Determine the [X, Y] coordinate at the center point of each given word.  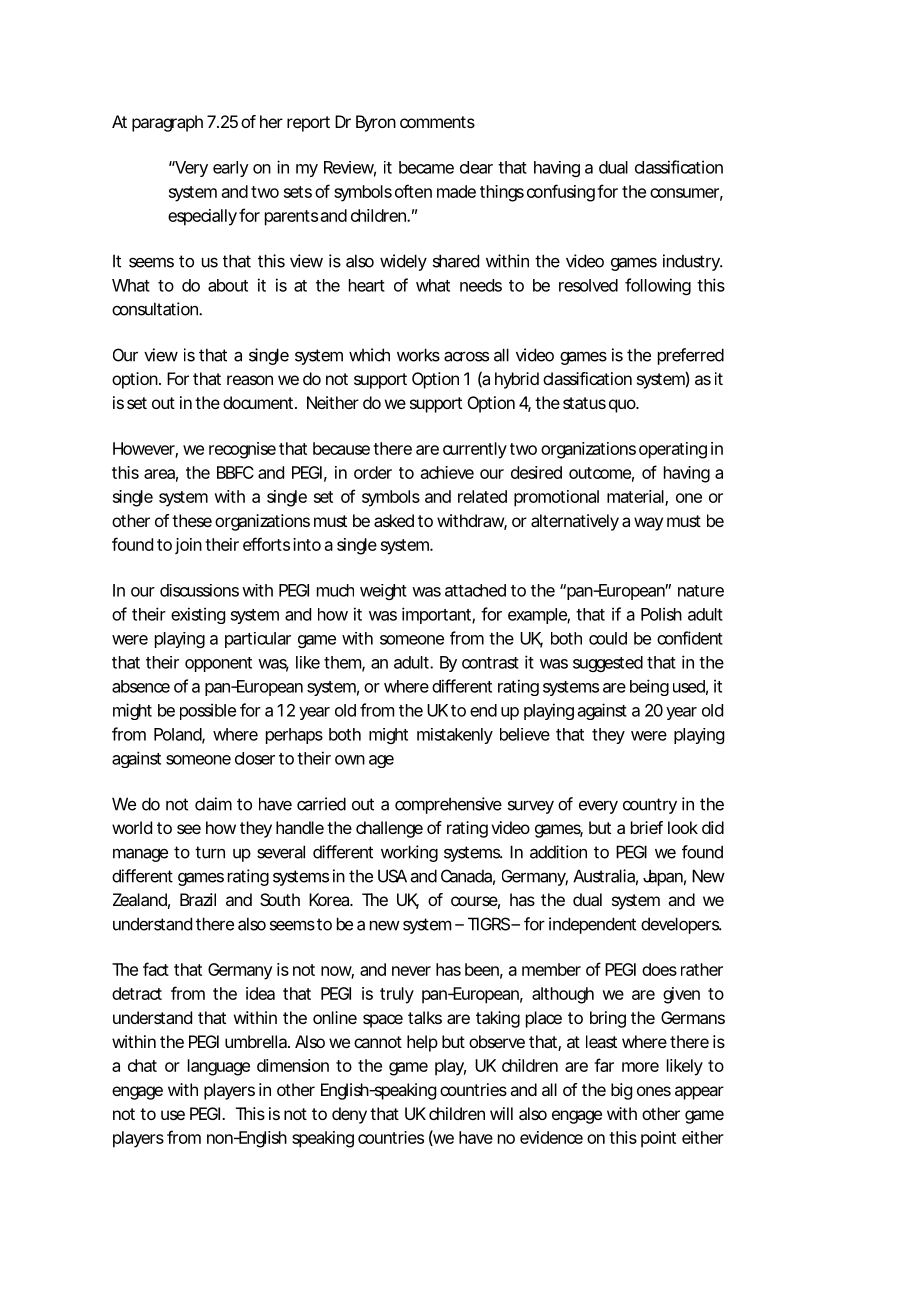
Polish [661, 614]
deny [349, 1115]
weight [383, 592]
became [426, 167]
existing [198, 615]
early [231, 169]
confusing [561, 193]
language [219, 1067]
